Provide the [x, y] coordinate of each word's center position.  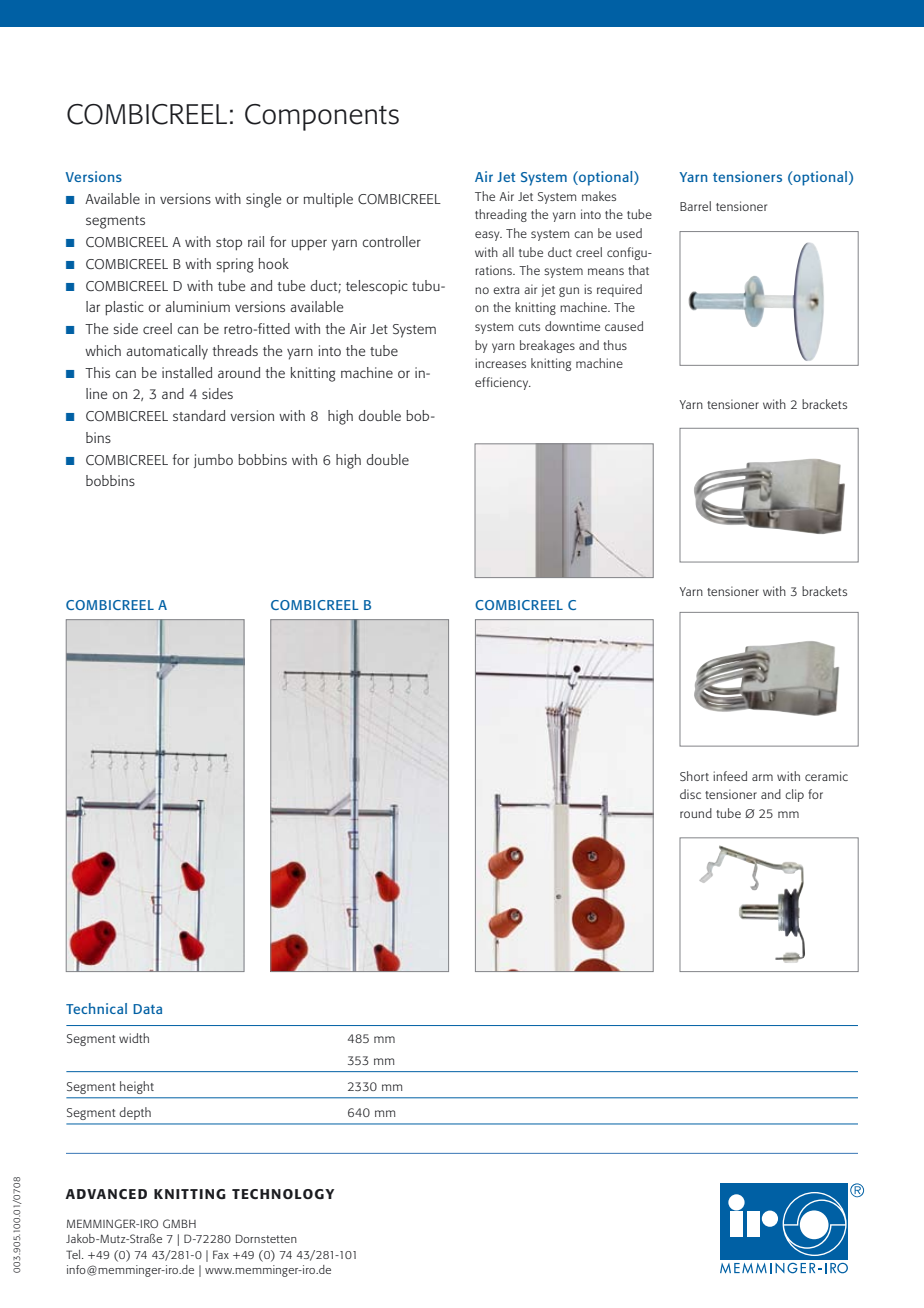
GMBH [179, 1223]
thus [615, 345]
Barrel [695, 206]
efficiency [503, 383]
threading [501, 215]
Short [694, 776]
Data [147, 1009]
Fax [221, 1254]
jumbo [213, 461]
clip [794, 795]
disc [690, 794]
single [263, 200]
